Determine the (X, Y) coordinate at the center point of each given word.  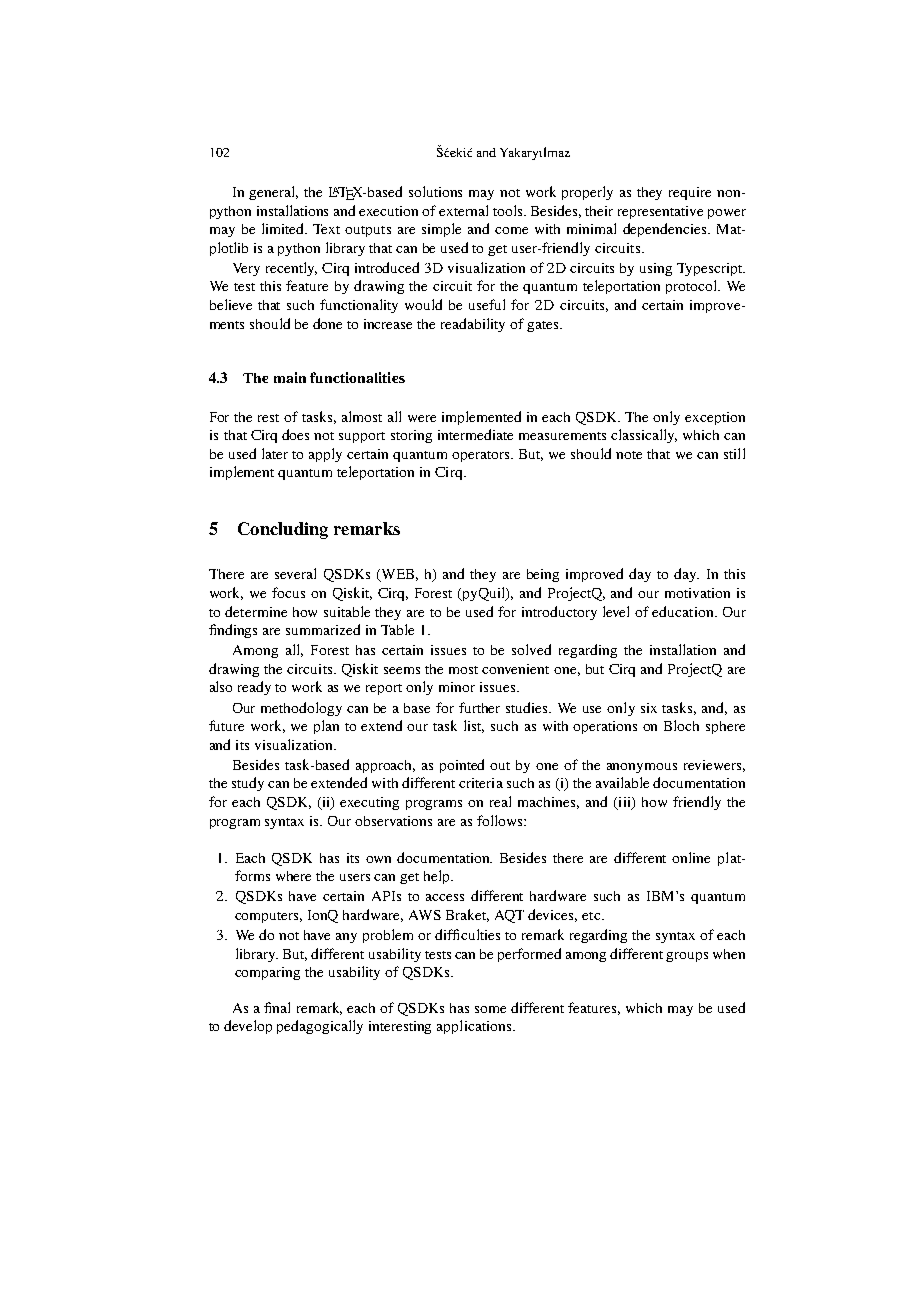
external (463, 210)
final (277, 1007)
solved (531, 649)
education (684, 611)
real (500, 801)
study (248, 784)
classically (644, 436)
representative (660, 212)
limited (284, 228)
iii (624, 803)
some (490, 1009)
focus (288, 592)
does (295, 434)
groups (687, 957)
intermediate (475, 434)
